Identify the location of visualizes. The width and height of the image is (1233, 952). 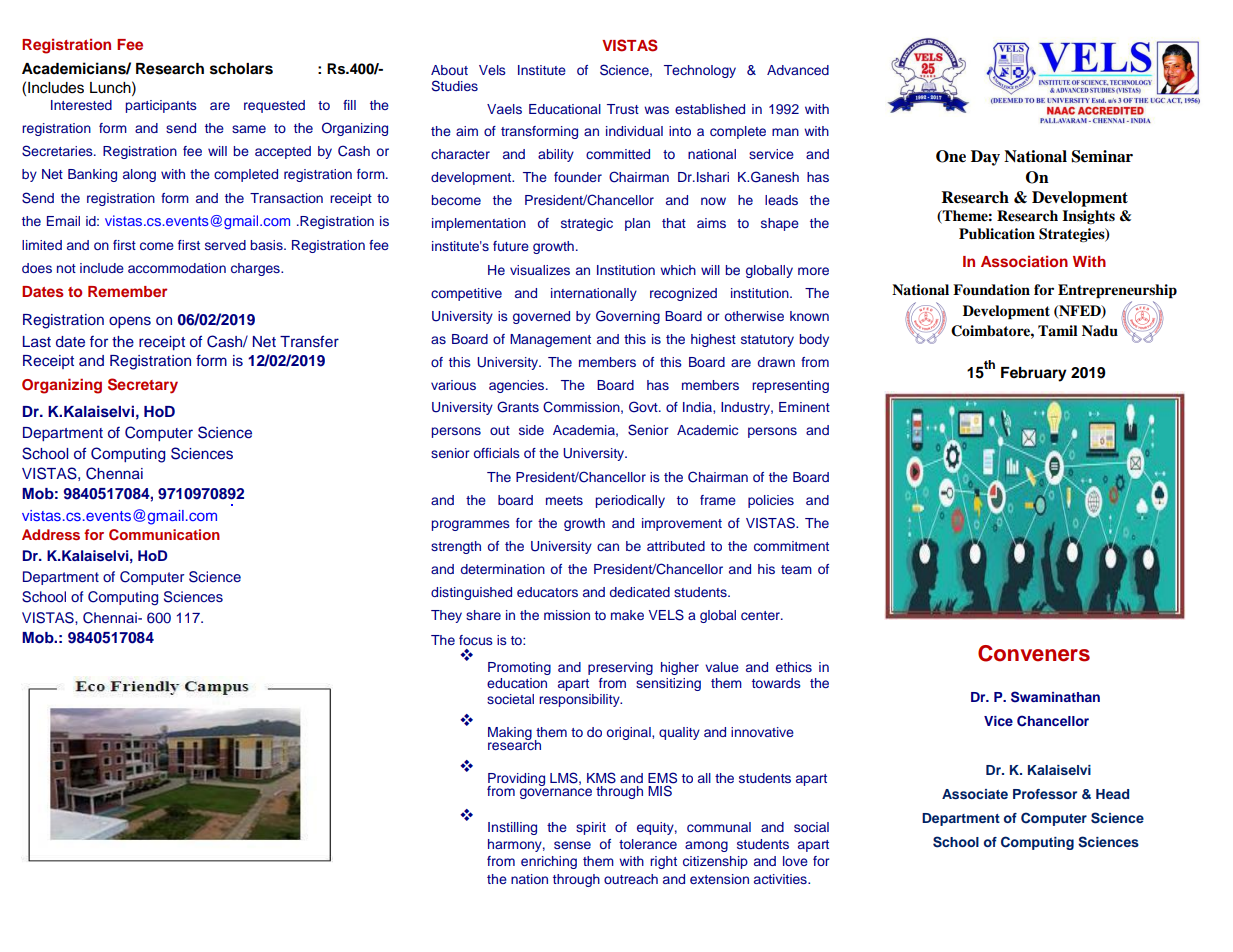
(540, 270).
